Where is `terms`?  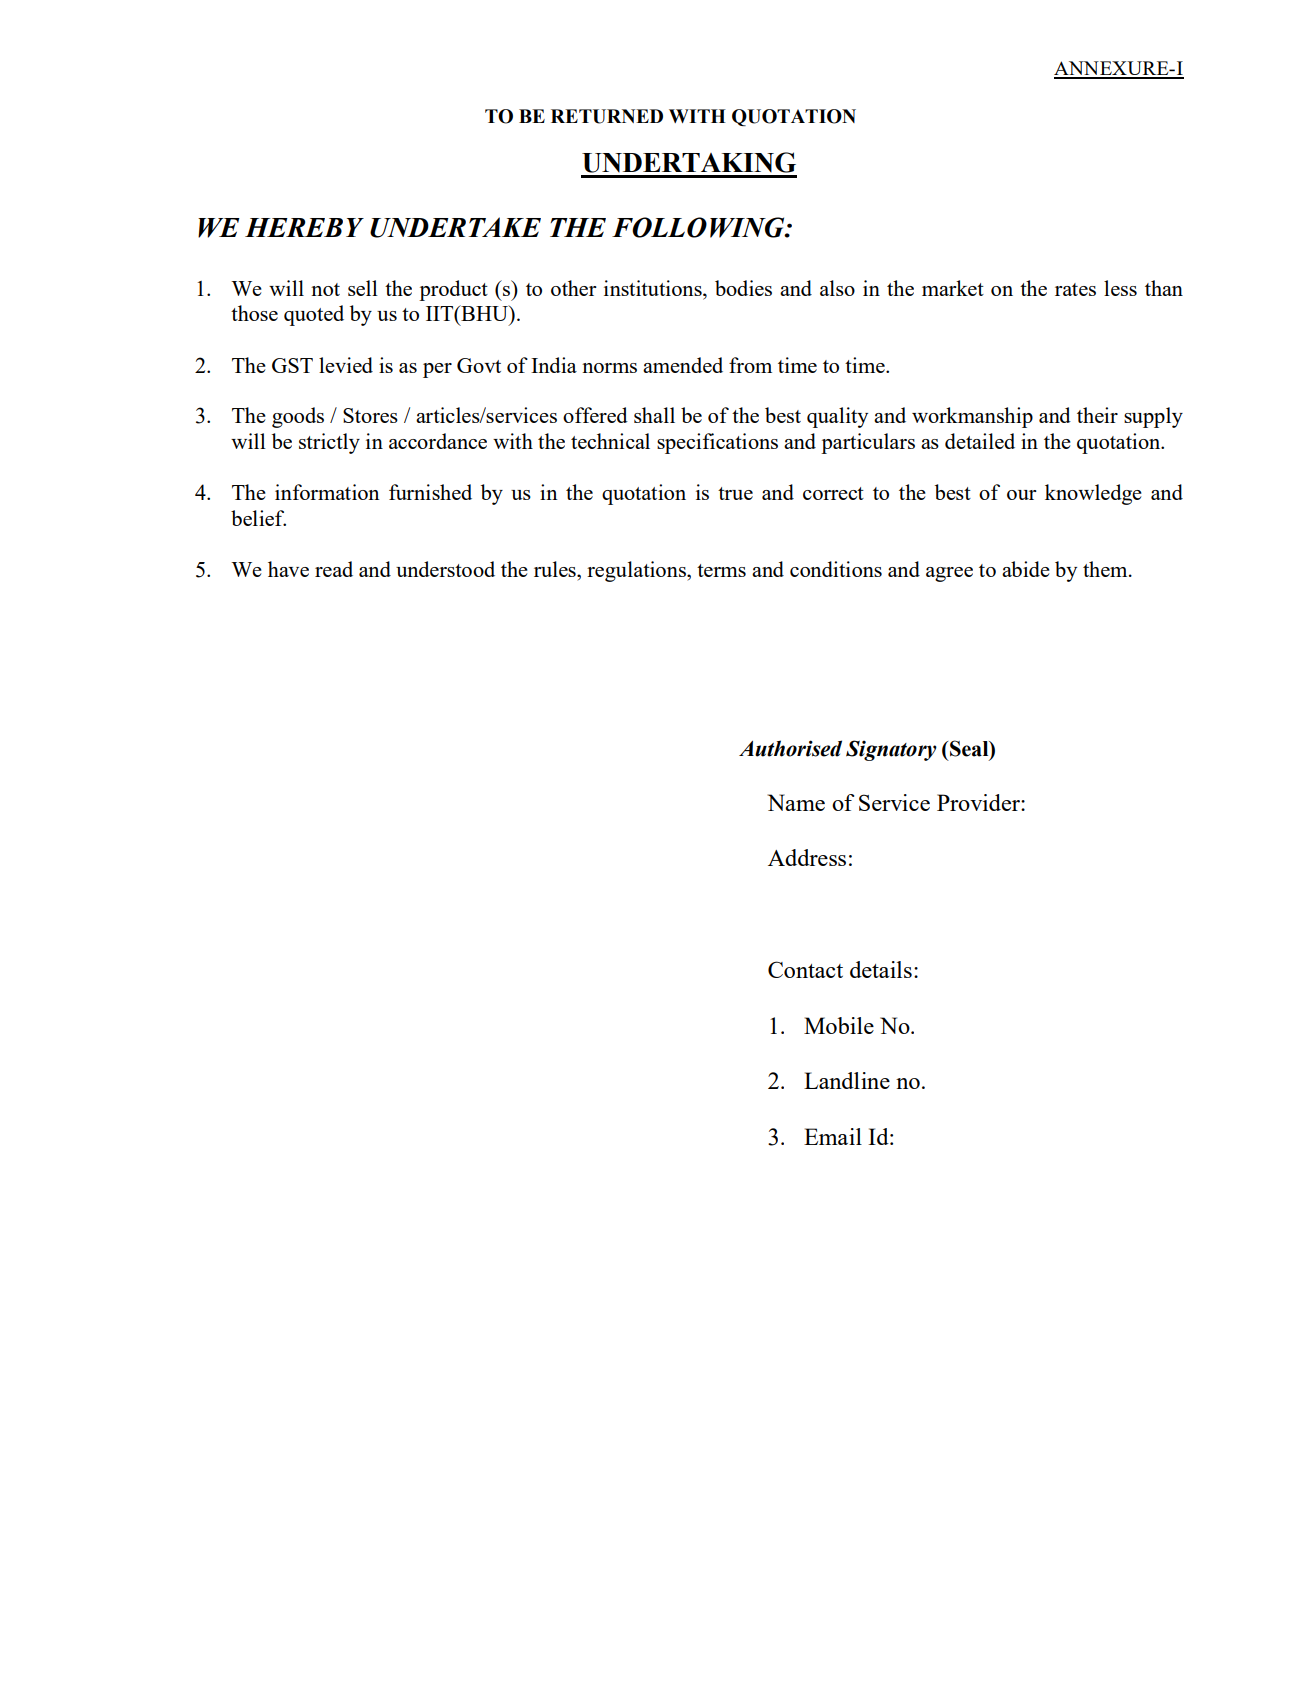
terms is located at coordinates (721, 570).
